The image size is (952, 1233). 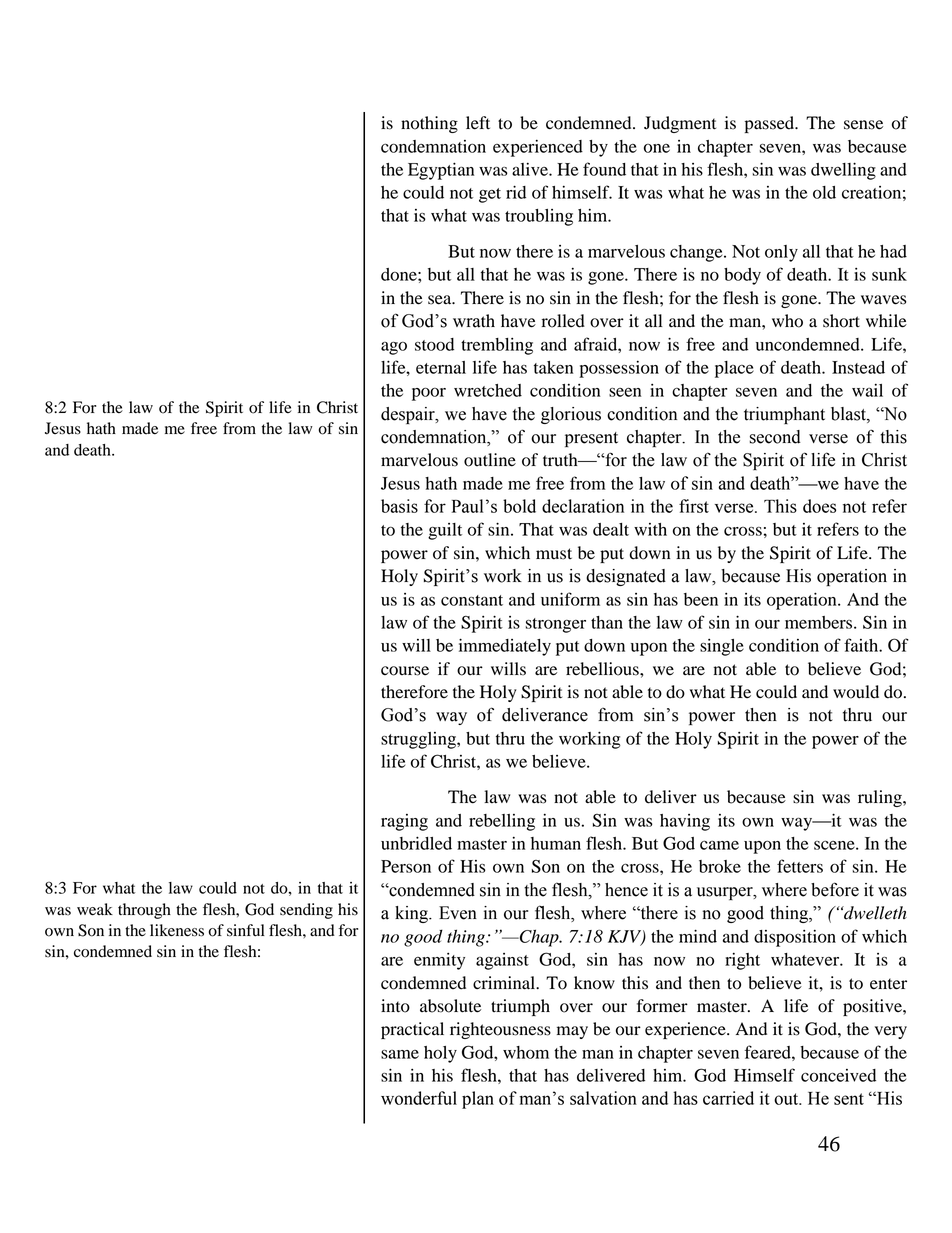 I want to click on second, so click(x=775, y=437).
